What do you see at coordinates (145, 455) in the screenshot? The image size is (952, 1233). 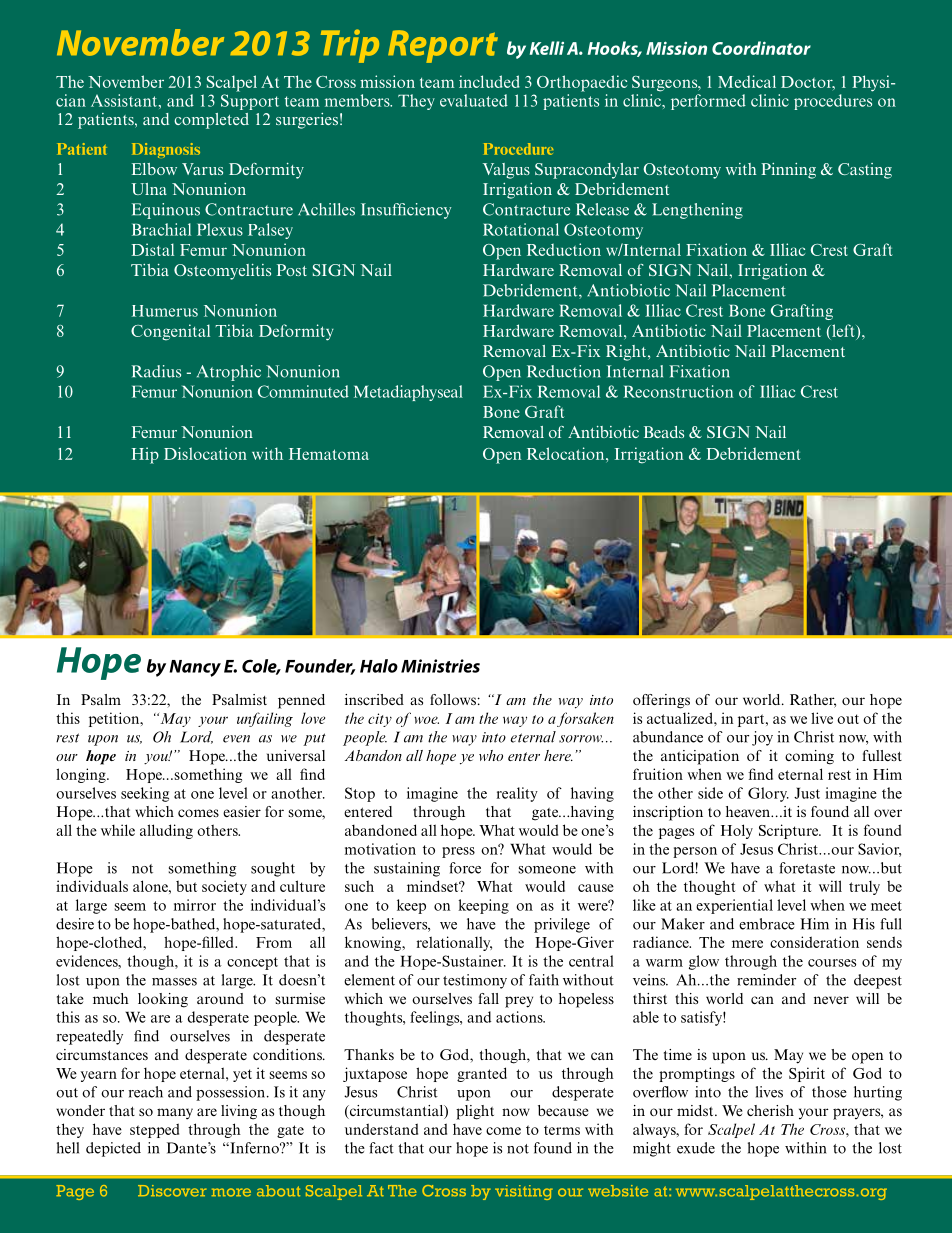 I see `Hip` at bounding box center [145, 455].
